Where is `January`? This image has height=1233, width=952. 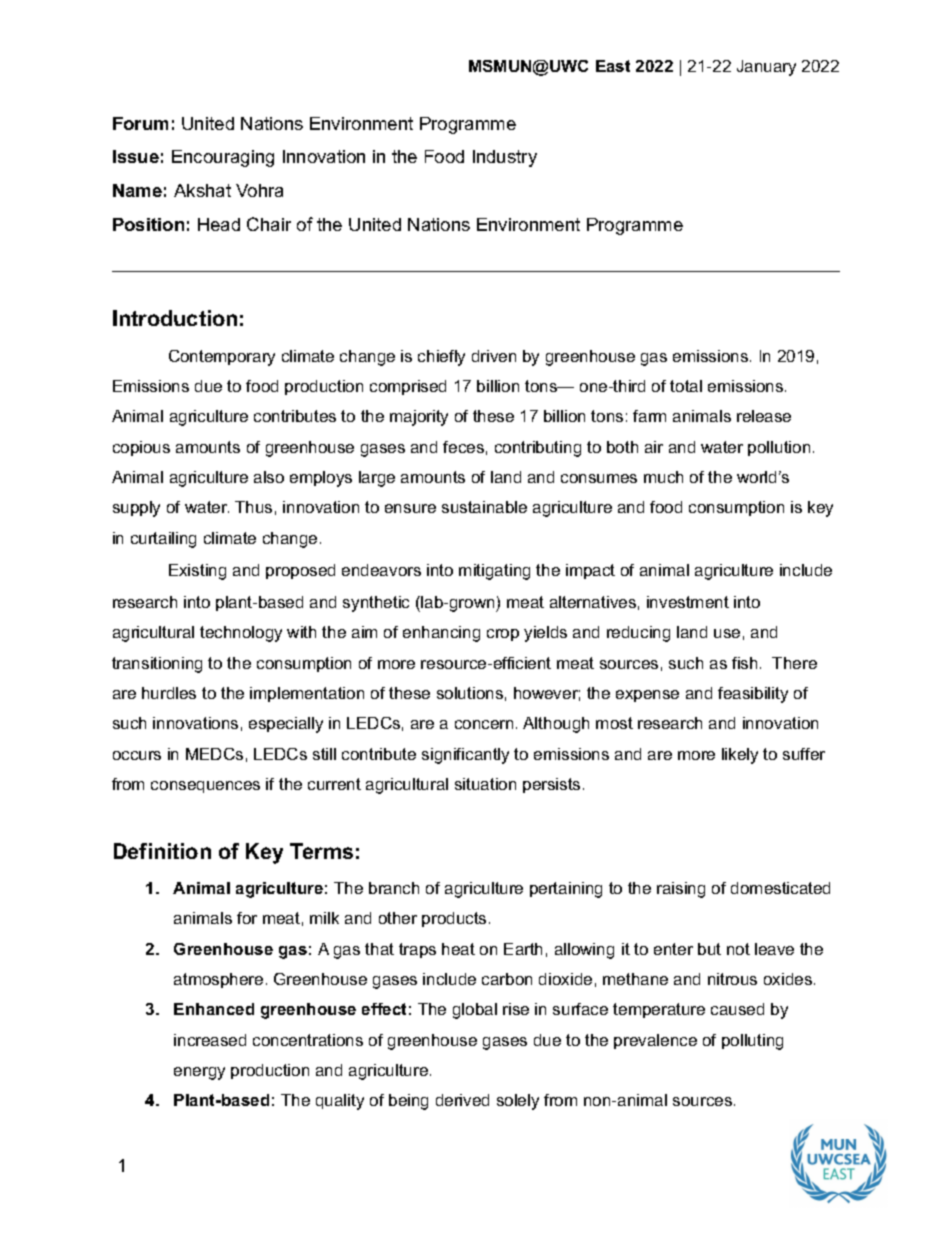
January is located at coordinates (766, 68).
